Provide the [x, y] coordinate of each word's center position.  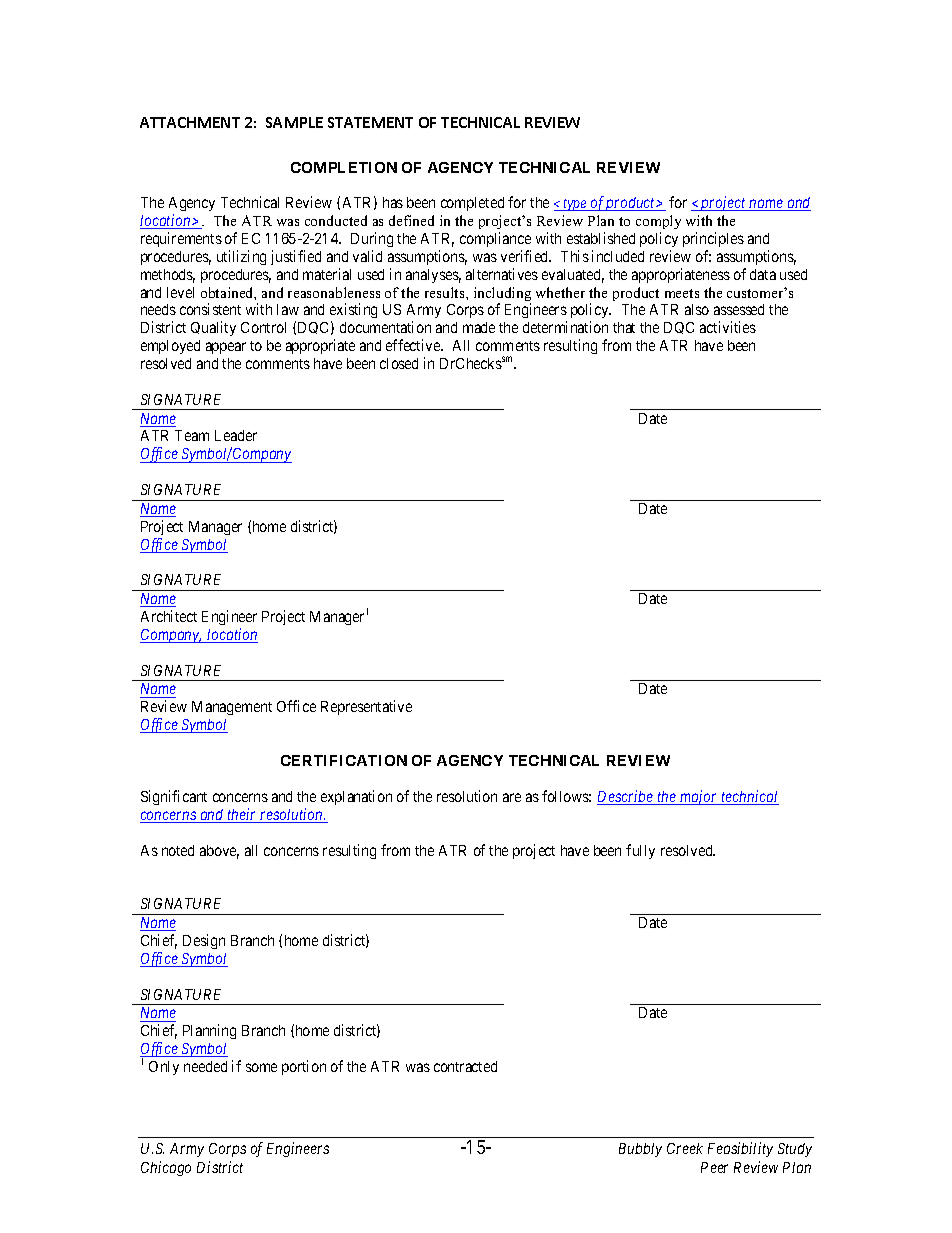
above [219, 852]
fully [640, 851]
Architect [169, 616]
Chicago [166, 1168]
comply [658, 222]
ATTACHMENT [190, 122]
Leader [236, 435]
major [699, 797]
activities [728, 327]
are [512, 797]
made [479, 327]
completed [472, 204]
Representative [366, 707]
